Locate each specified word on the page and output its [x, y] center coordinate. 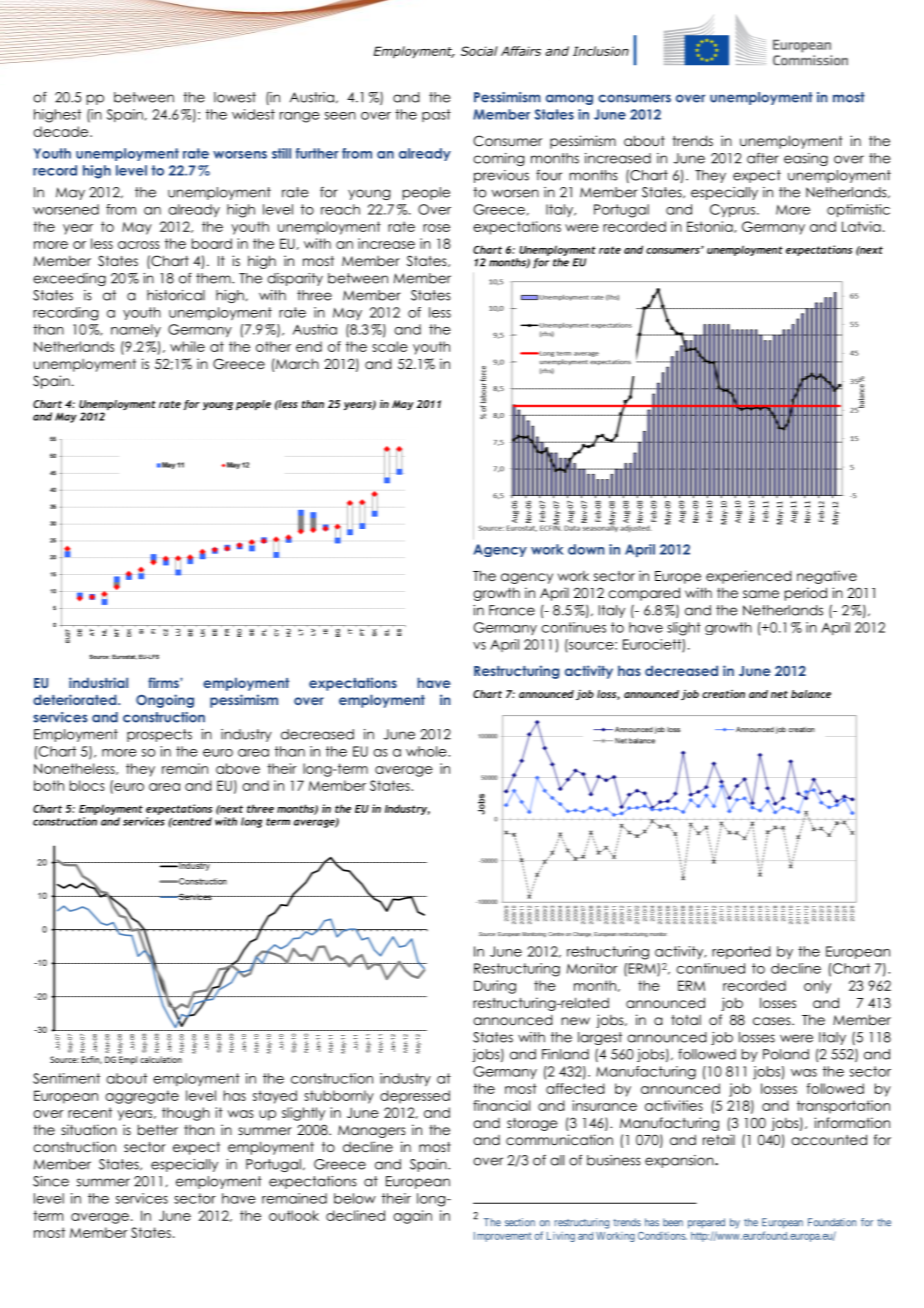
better [158, 1129]
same [761, 594]
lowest [235, 97]
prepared [706, 1223]
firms [164, 682]
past [436, 115]
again [412, 1217]
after [763, 158]
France [512, 610]
